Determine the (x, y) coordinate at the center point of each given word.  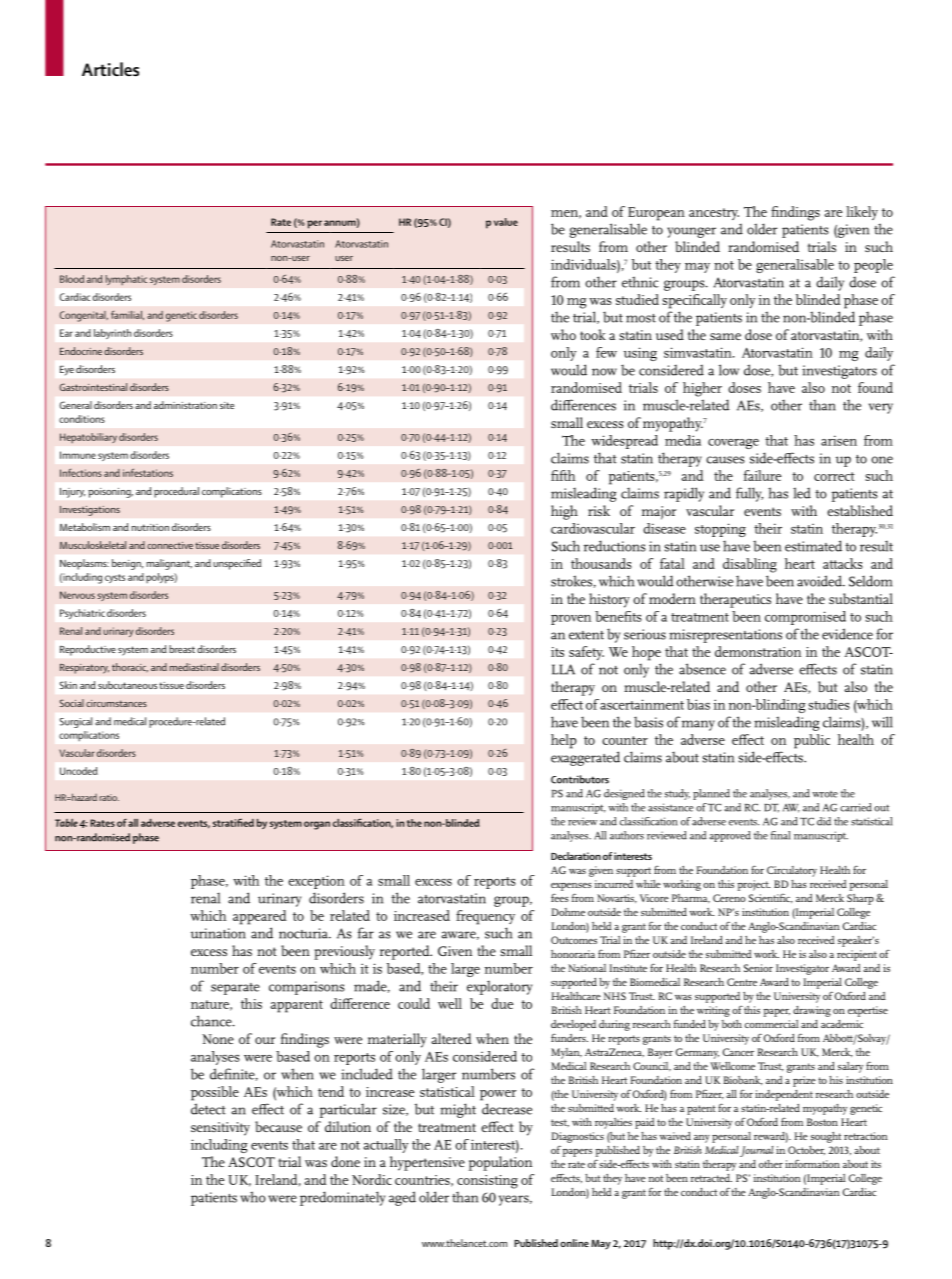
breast (182, 649)
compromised (805, 618)
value (506, 222)
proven (571, 620)
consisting (487, 1182)
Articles (110, 69)
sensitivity (220, 1129)
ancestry (714, 214)
